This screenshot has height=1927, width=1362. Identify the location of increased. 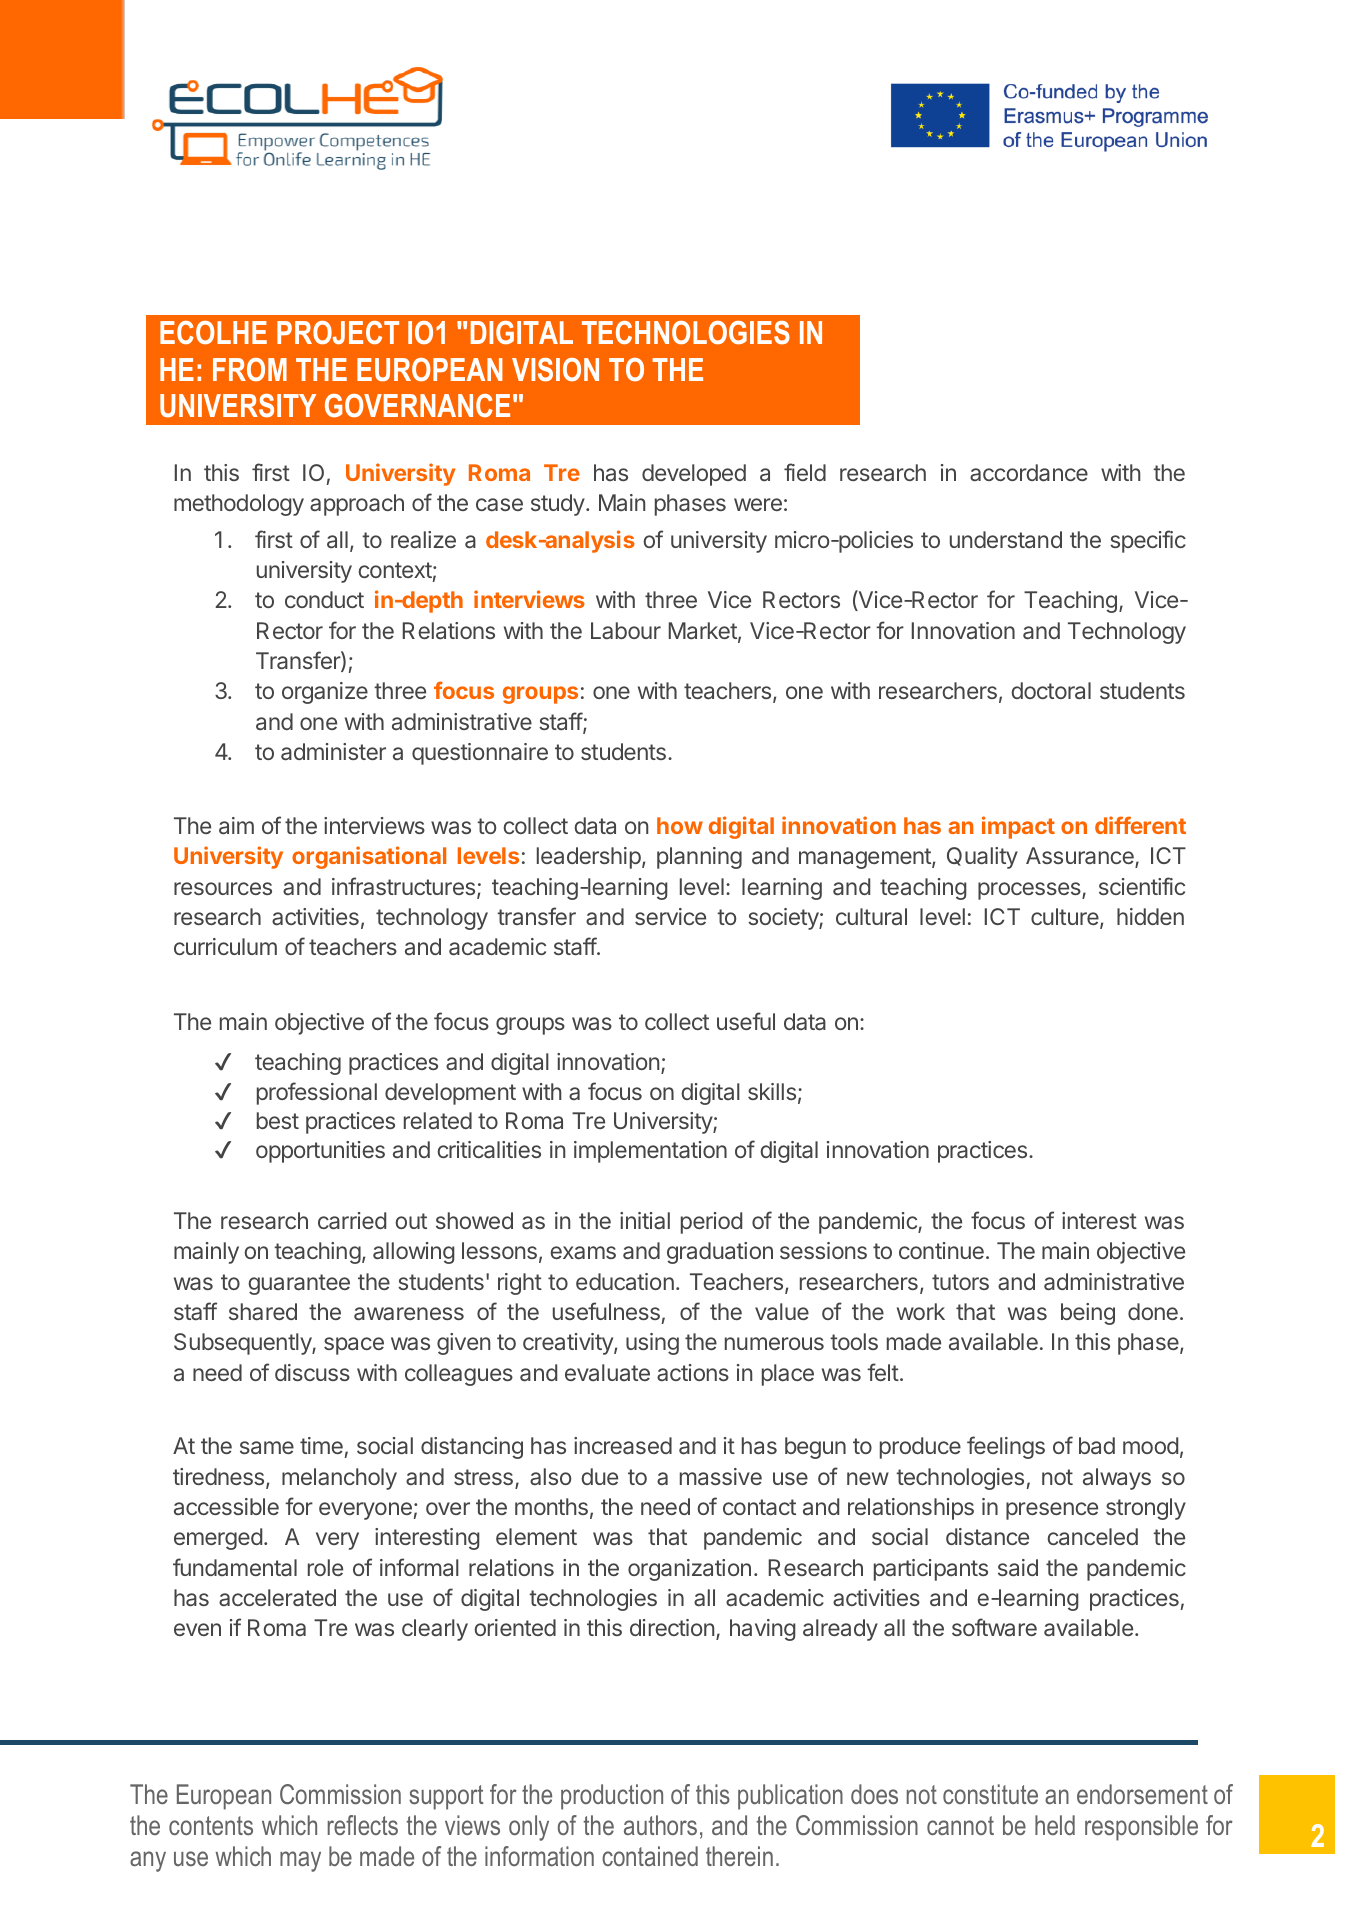
(623, 1445).
